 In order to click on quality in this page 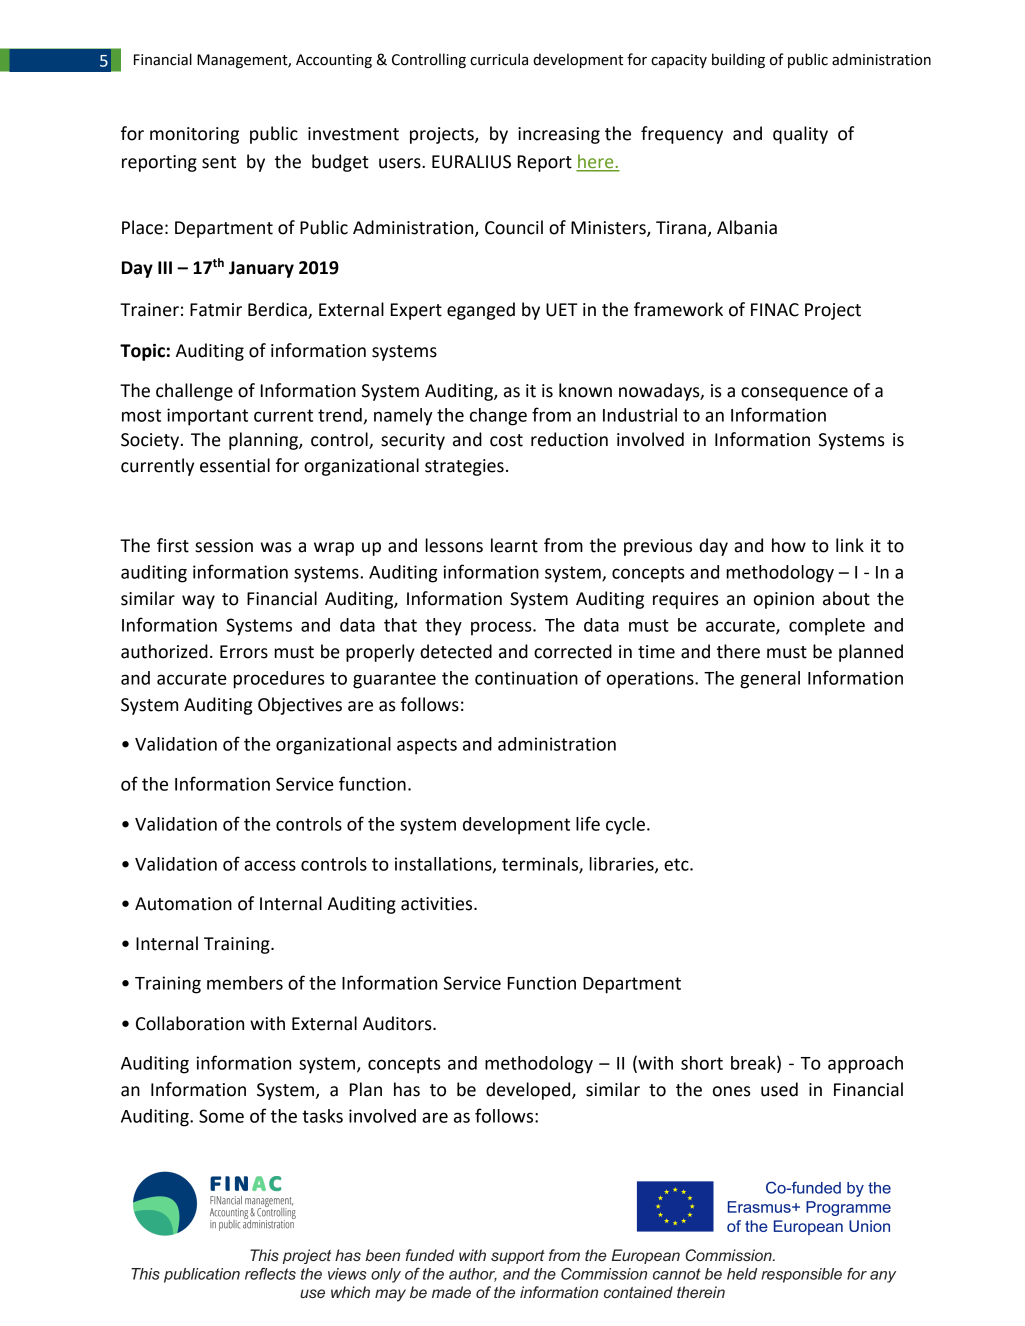, I will do `click(800, 135)`.
